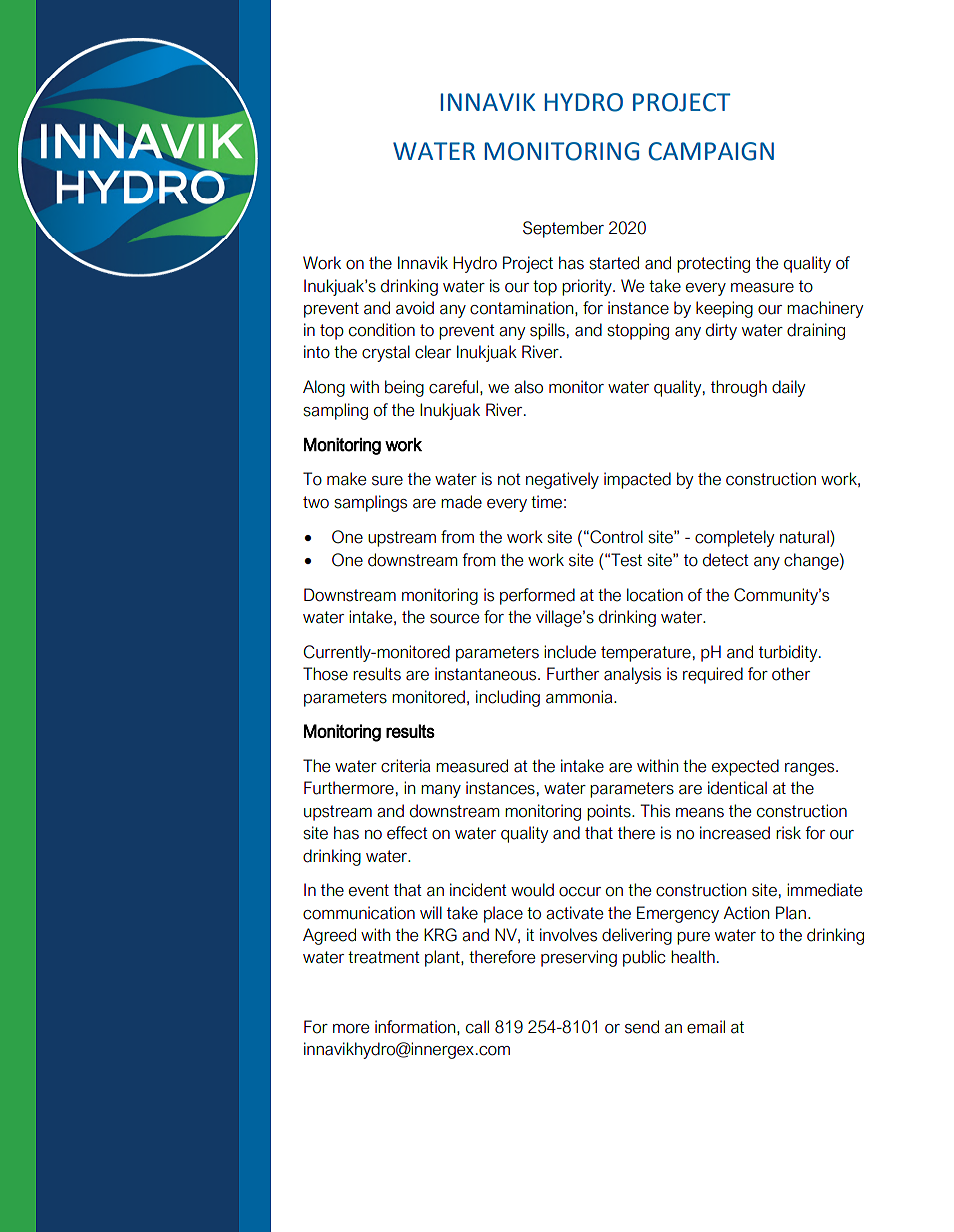  I want to click on September, so click(563, 229).
